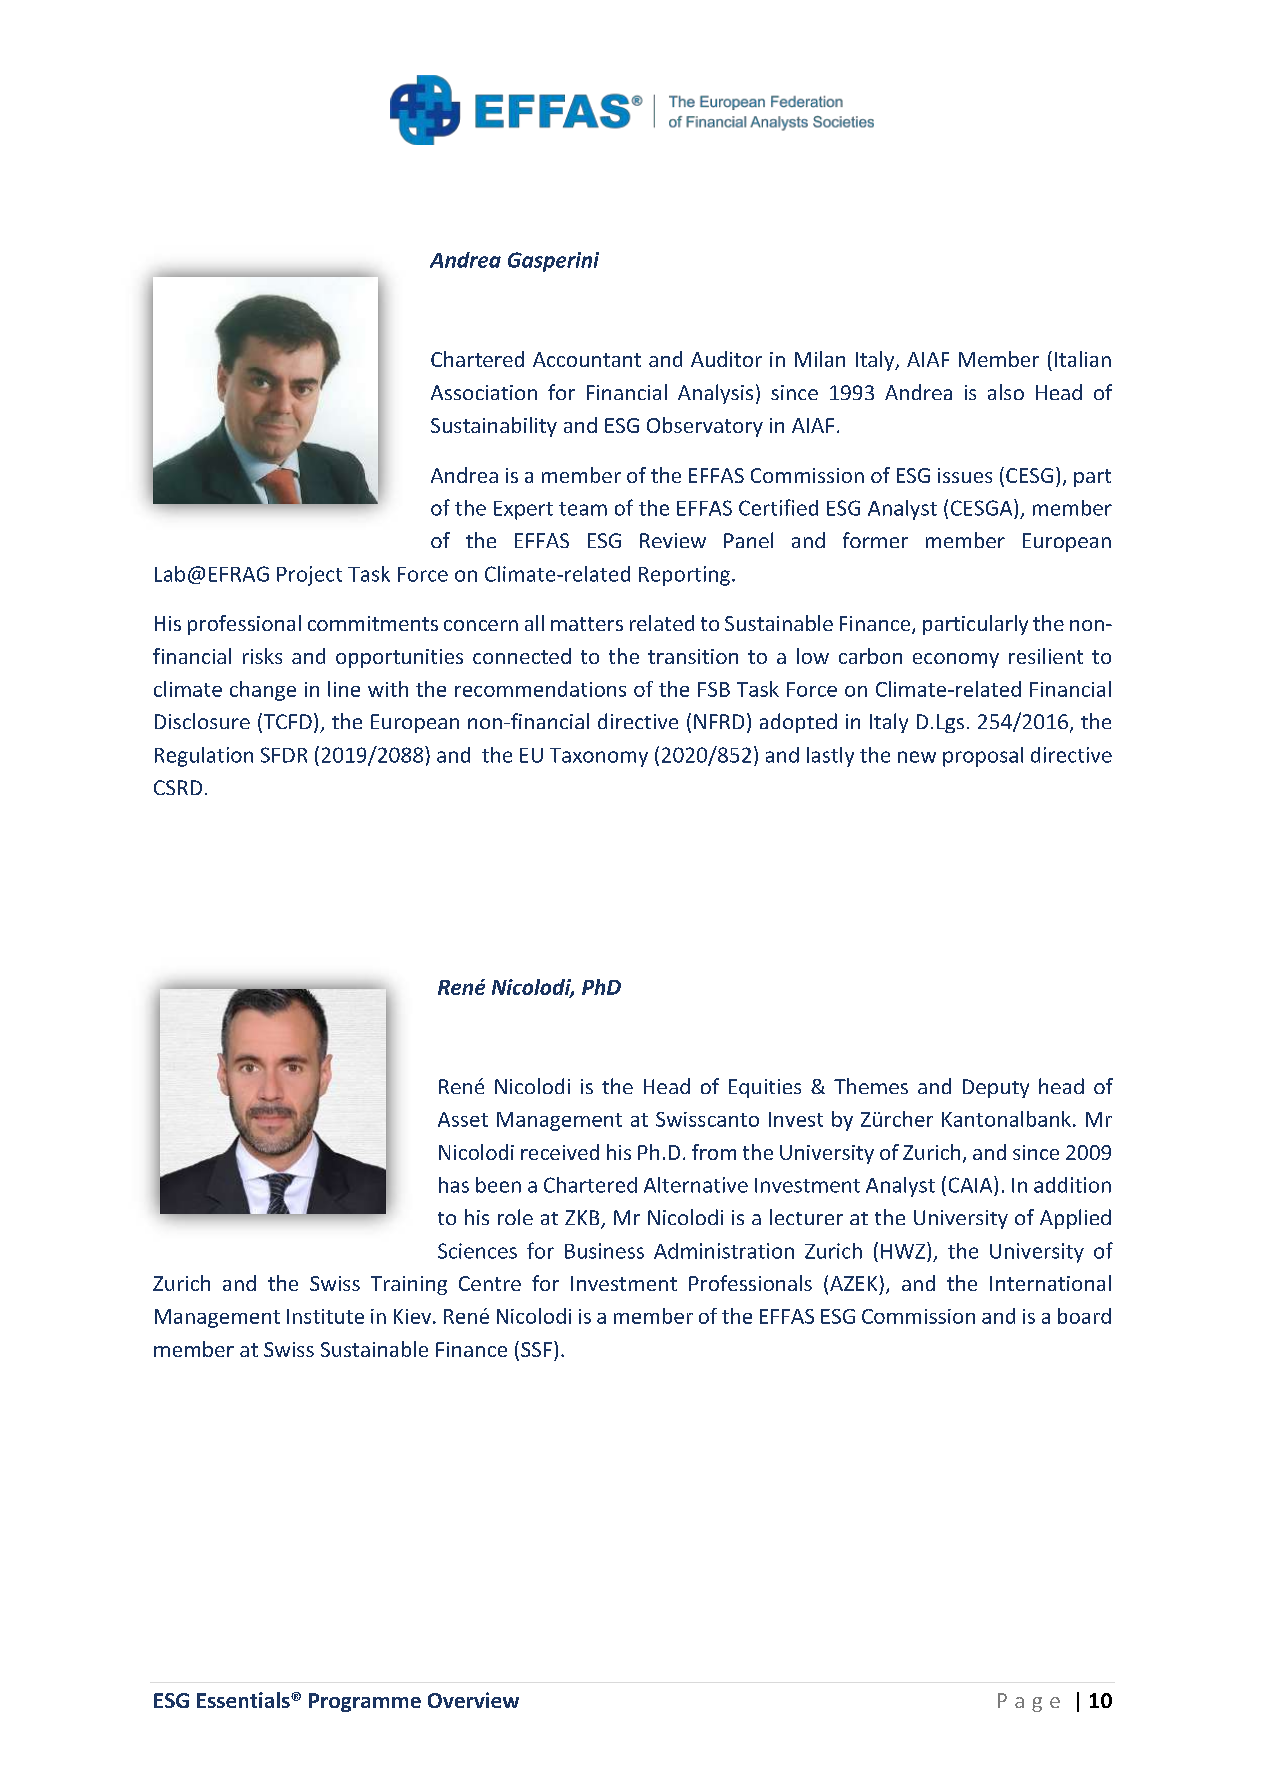 This screenshot has height=1790, width=1265. I want to click on SSF, so click(536, 1349).
